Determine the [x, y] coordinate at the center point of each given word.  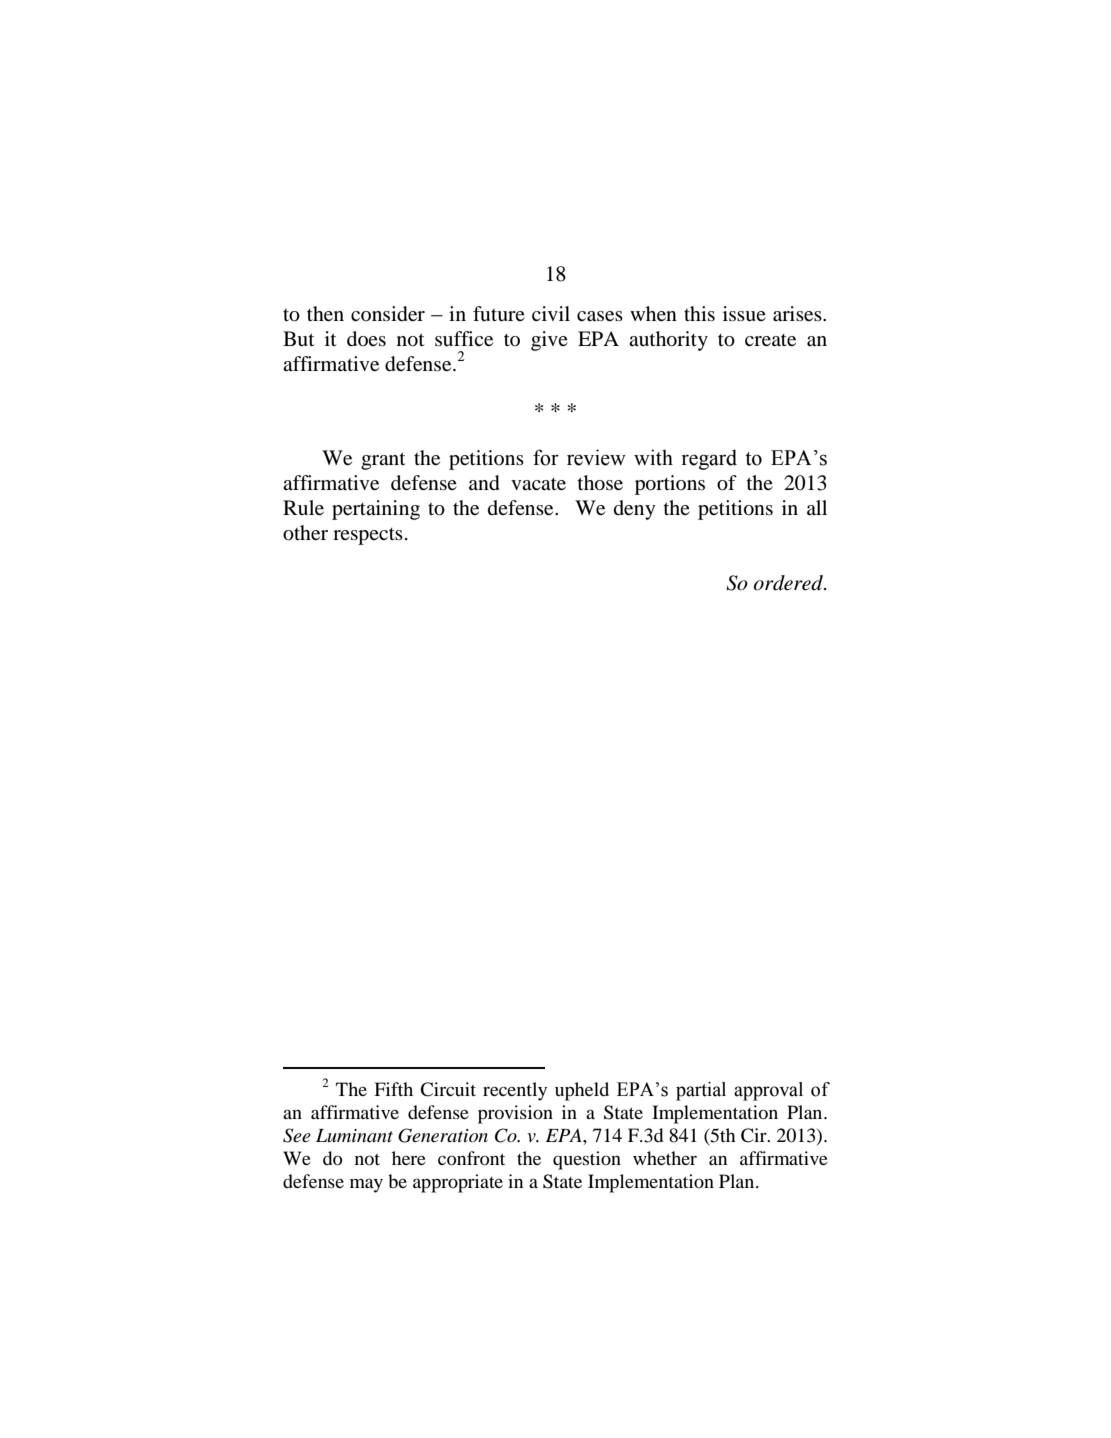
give [549, 341]
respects [368, 536]
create [770, 340]
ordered [790, 583]
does [366, 339]
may [366, 1186]
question [587, 1160]
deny [635, 510]
